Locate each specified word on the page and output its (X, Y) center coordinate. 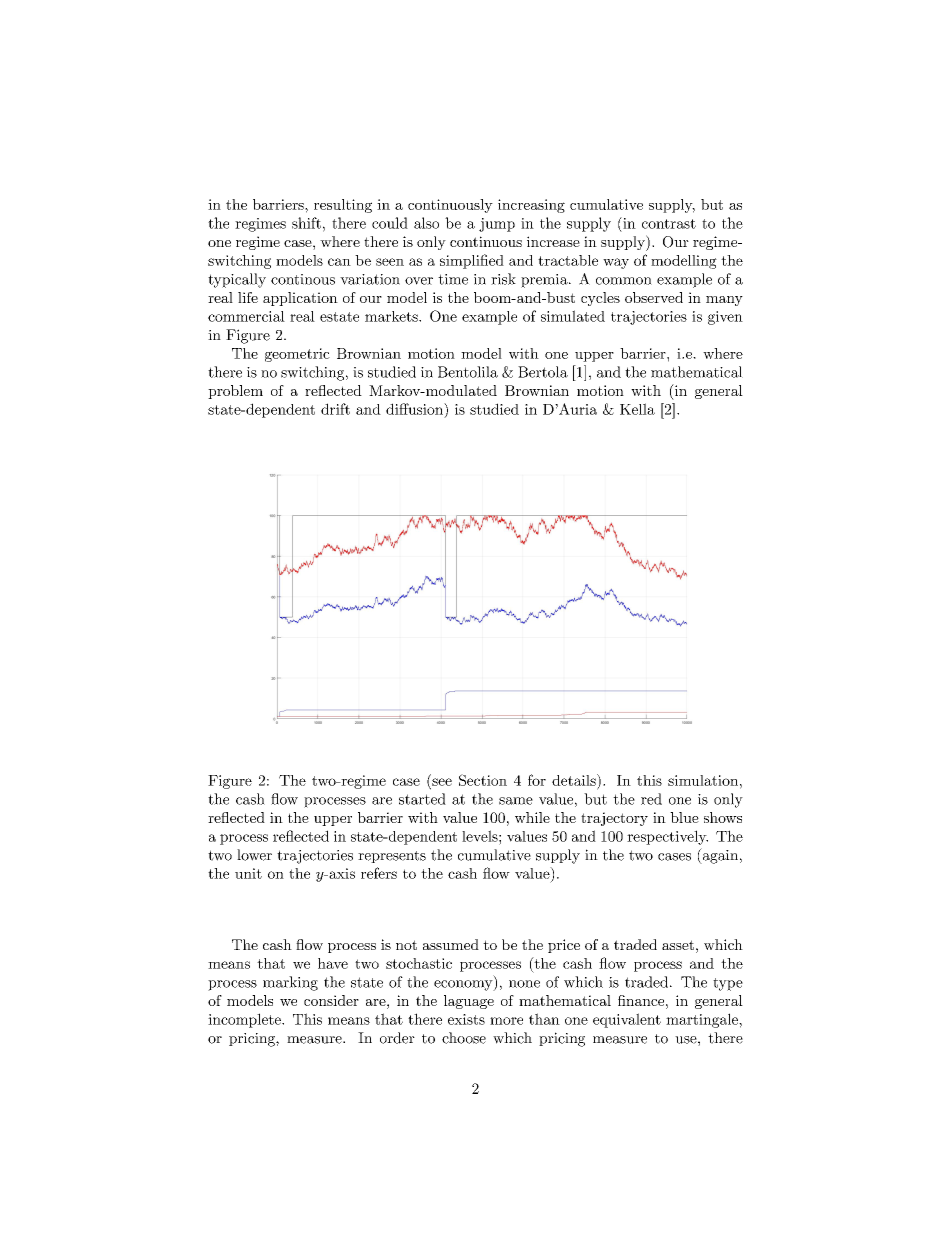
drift (335, 409)
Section (483, 780)
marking (290, 983)
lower (254, 855)
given (725, 318)
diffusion (415, 409)
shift (306, 223)
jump (497, 225)
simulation (703, 780)
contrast (669, 224)
